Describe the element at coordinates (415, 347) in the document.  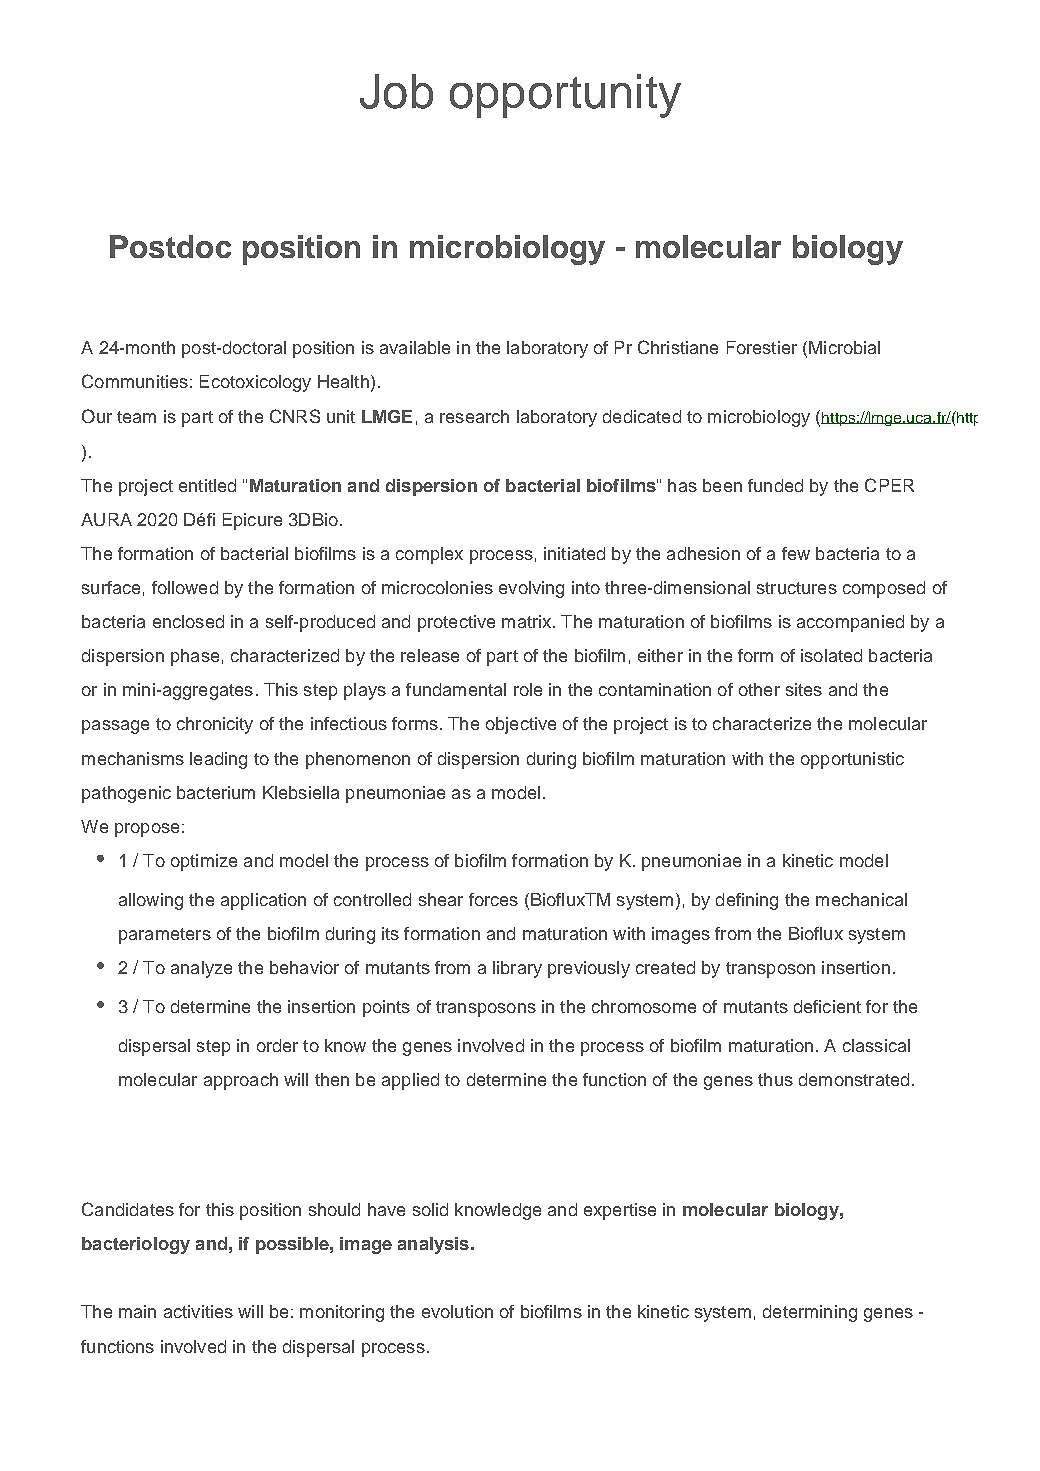
I see `available` at that location.
